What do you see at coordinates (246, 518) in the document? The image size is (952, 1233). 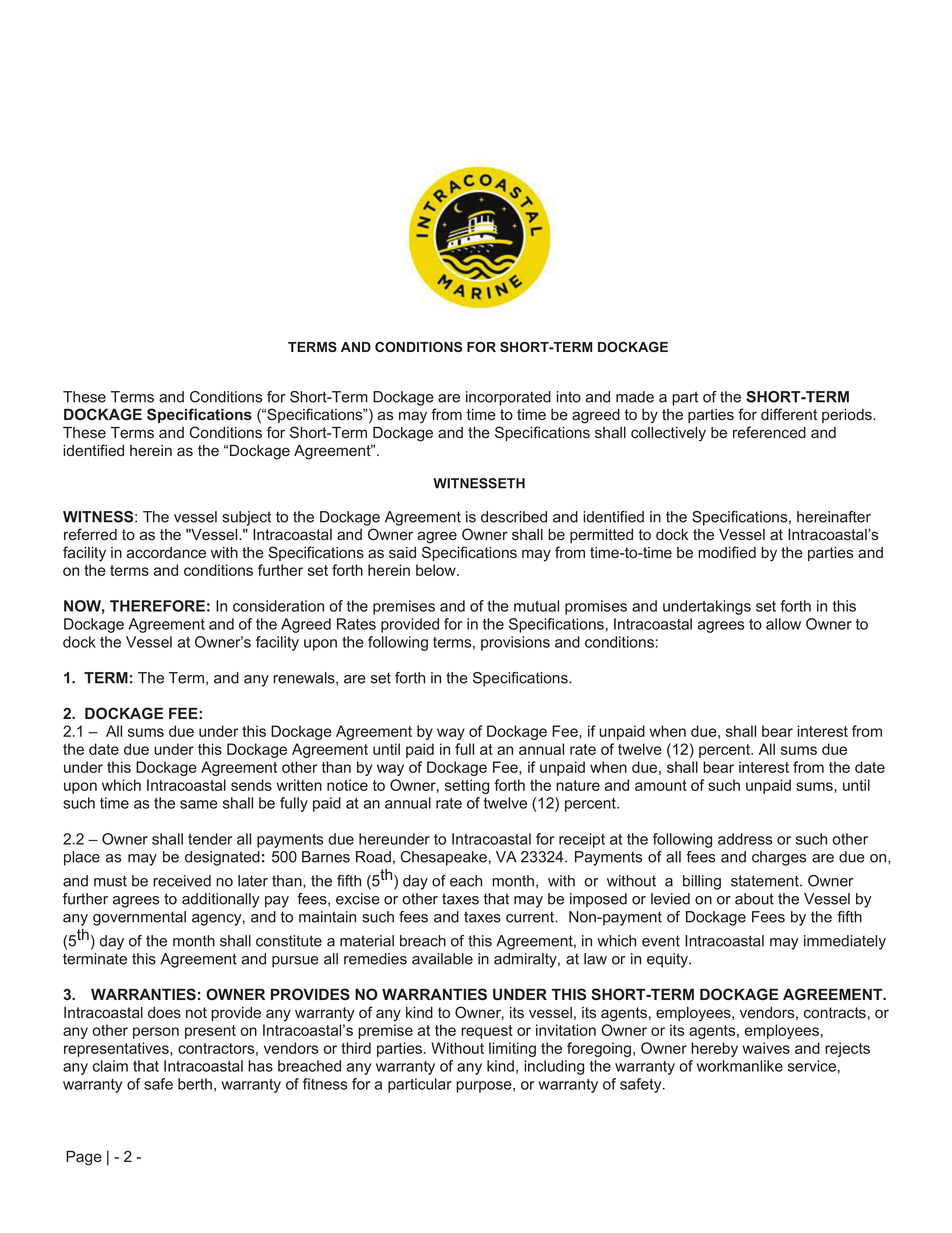 I see `subject` at bounding box center [246, 518].
